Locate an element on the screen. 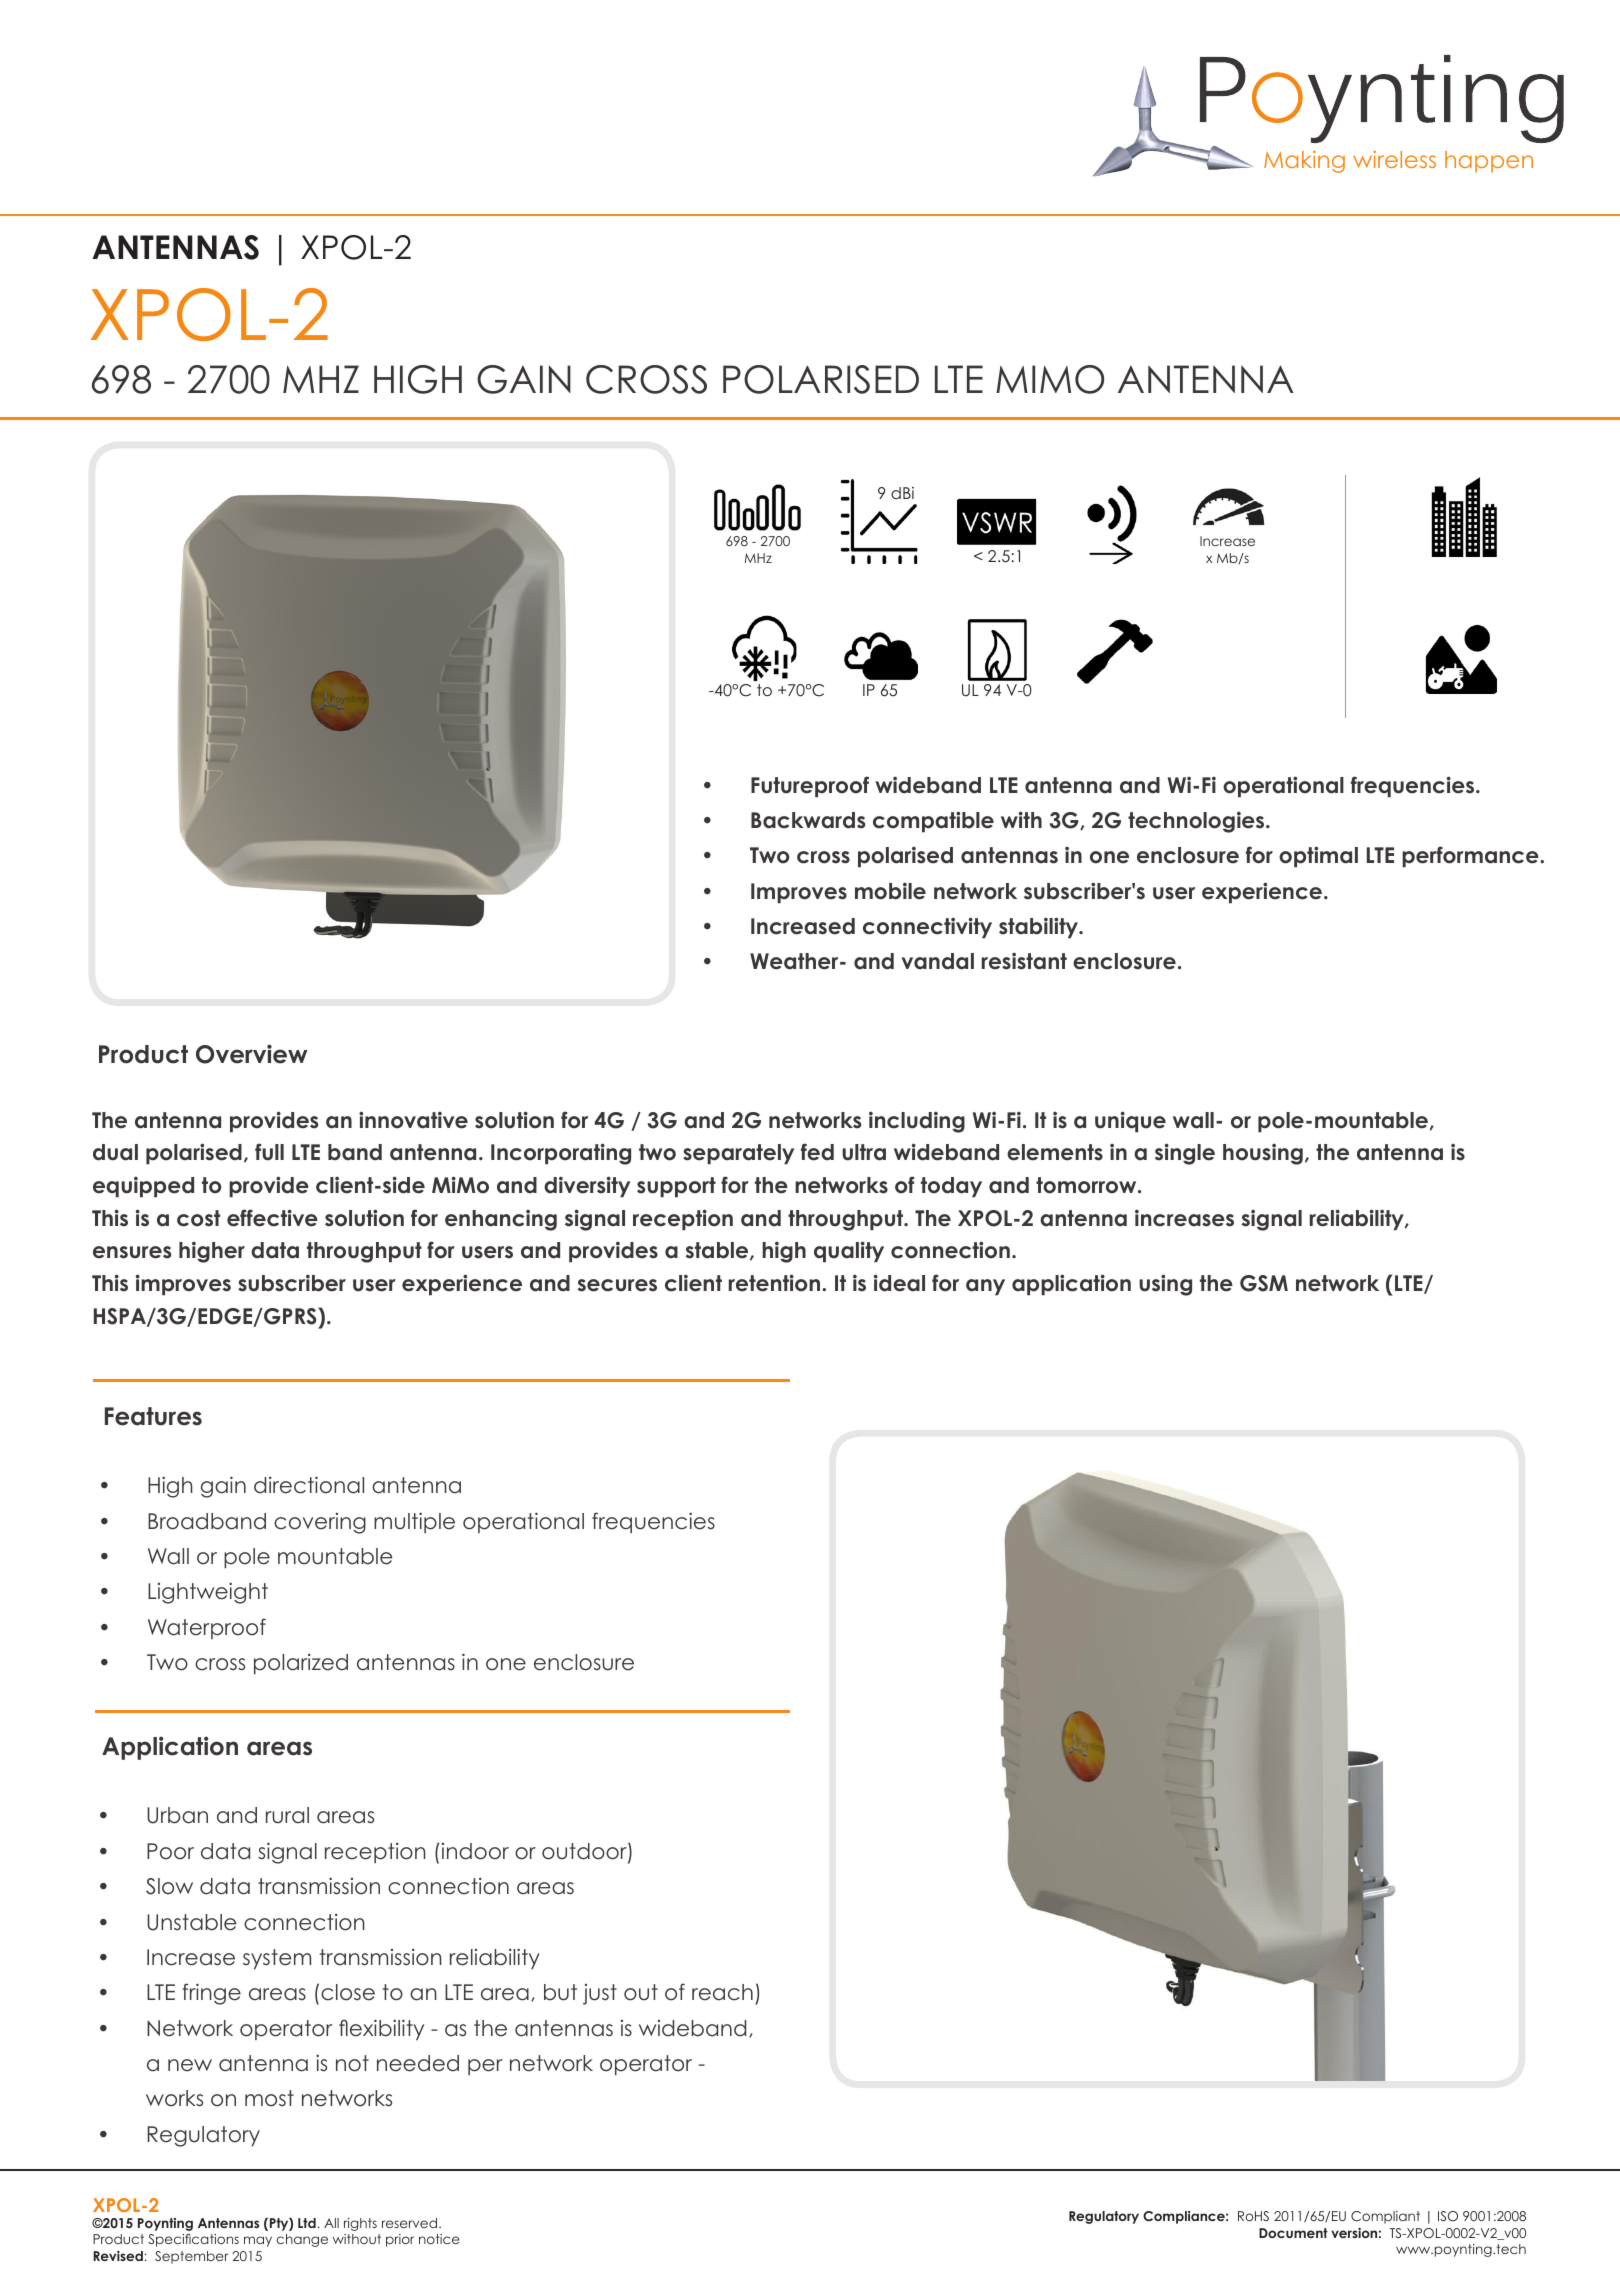 Image resolution: width=1620 pixels, height=2291 pixels. Making is located at coordinates (1304, 161).
